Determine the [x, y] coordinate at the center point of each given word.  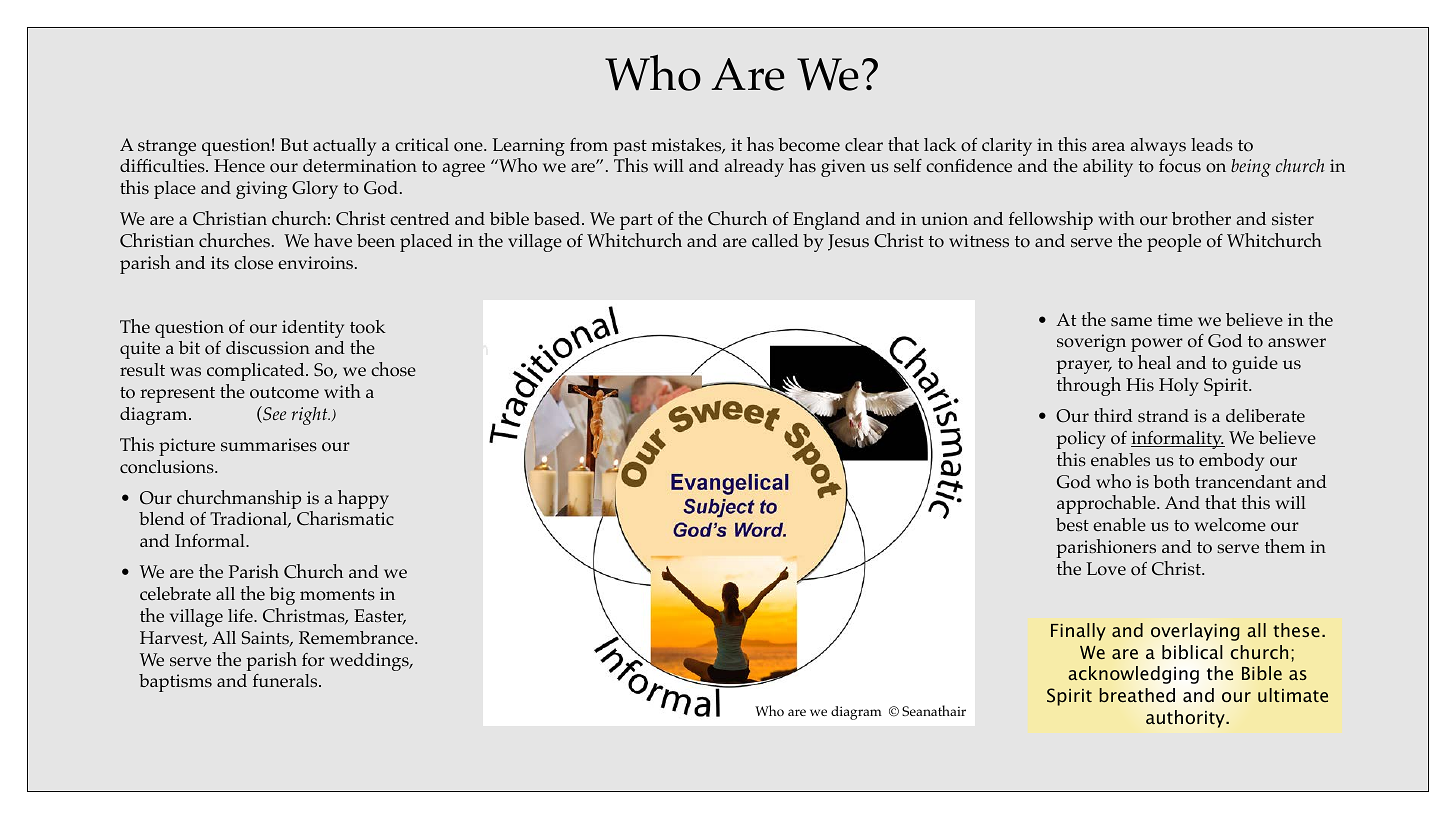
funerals [286, 680]
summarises [269, 445]
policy [1081, 440]
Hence [239, 165]
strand [1163, 415]
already [754, 168]
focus [1180, 166]
